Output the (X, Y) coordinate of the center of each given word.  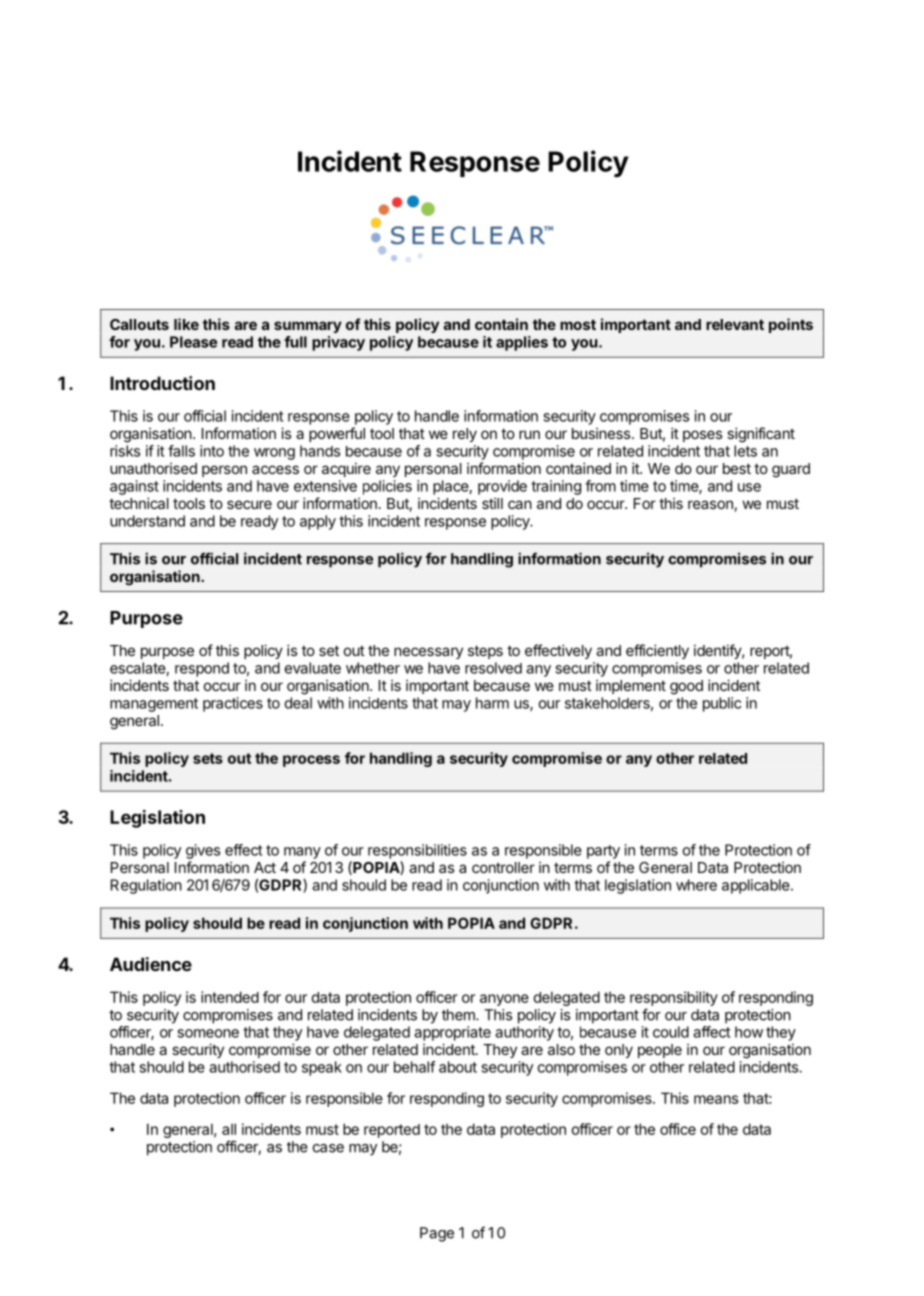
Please (193, 342)
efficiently (657, 651)
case (328, 1148)
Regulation (146, 886)
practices (233, 704)
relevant (735, 324)
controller (503, 867)
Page (437, 1234)
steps (485, 652)
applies (522, 343)
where (696, 885)
